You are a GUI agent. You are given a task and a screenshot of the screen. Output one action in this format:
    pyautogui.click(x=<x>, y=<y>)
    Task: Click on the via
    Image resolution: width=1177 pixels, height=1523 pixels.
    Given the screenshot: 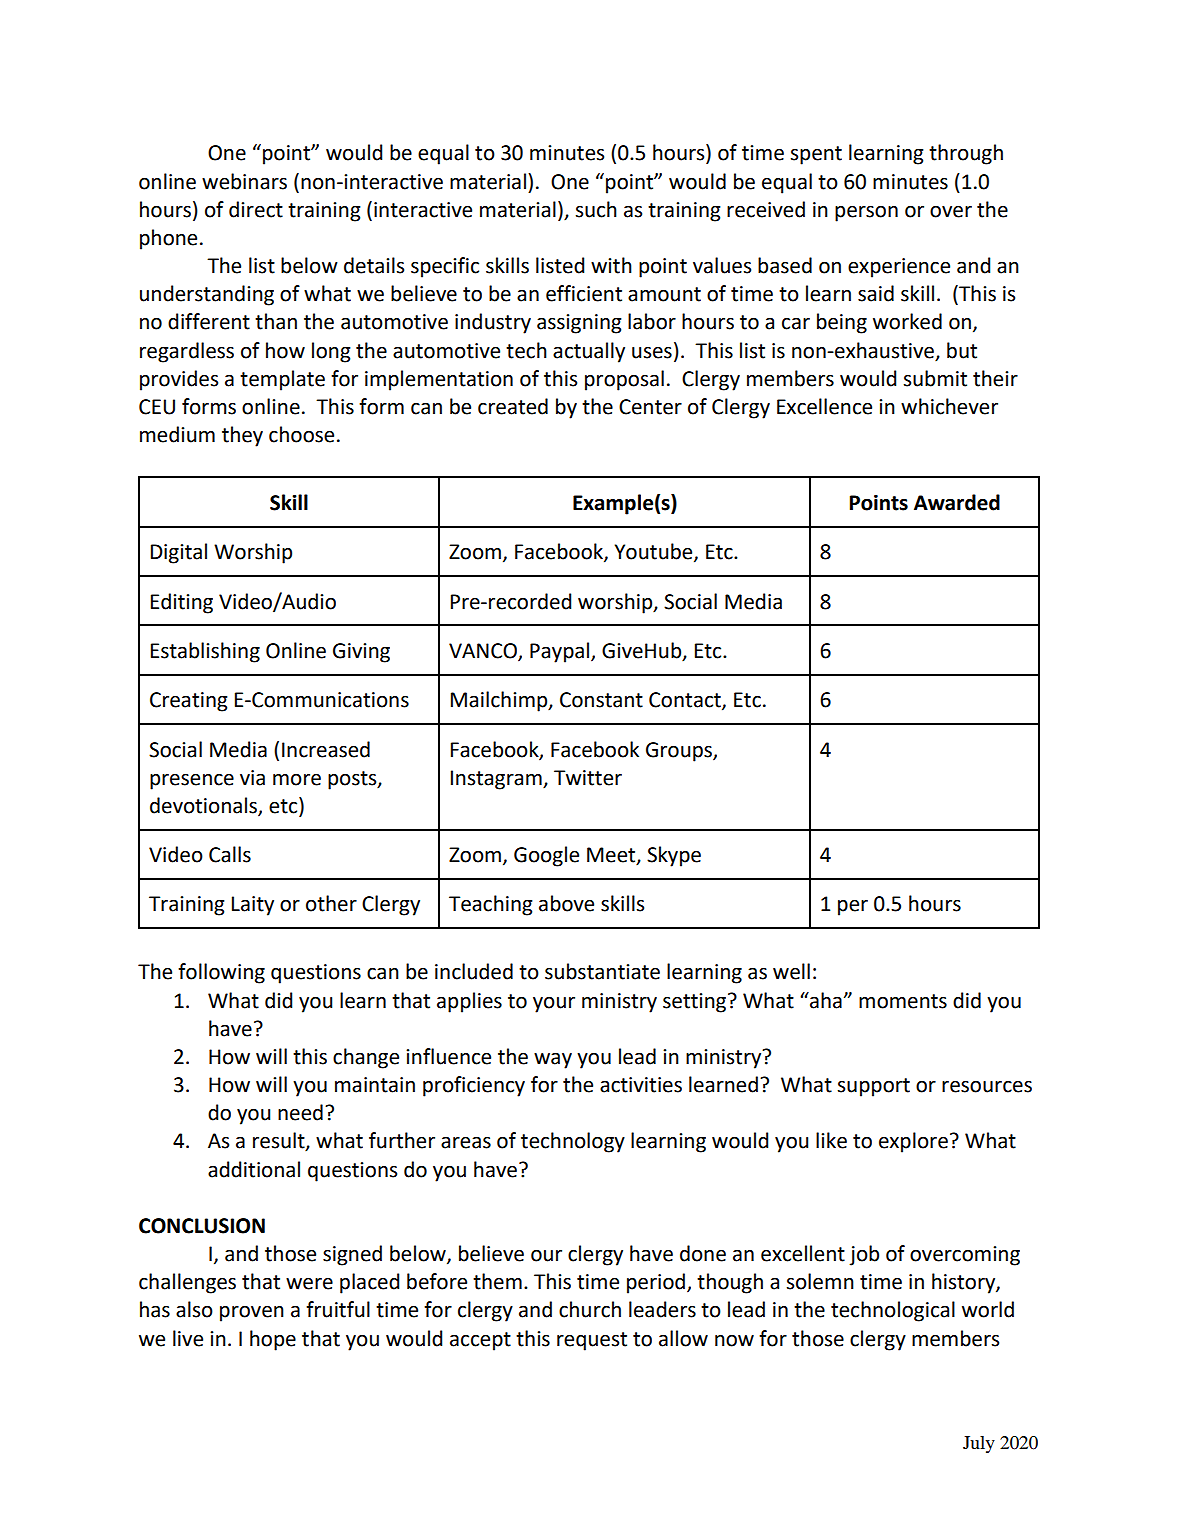 What is the action you would take?
    pyautogui.click(x=252, y=778)
